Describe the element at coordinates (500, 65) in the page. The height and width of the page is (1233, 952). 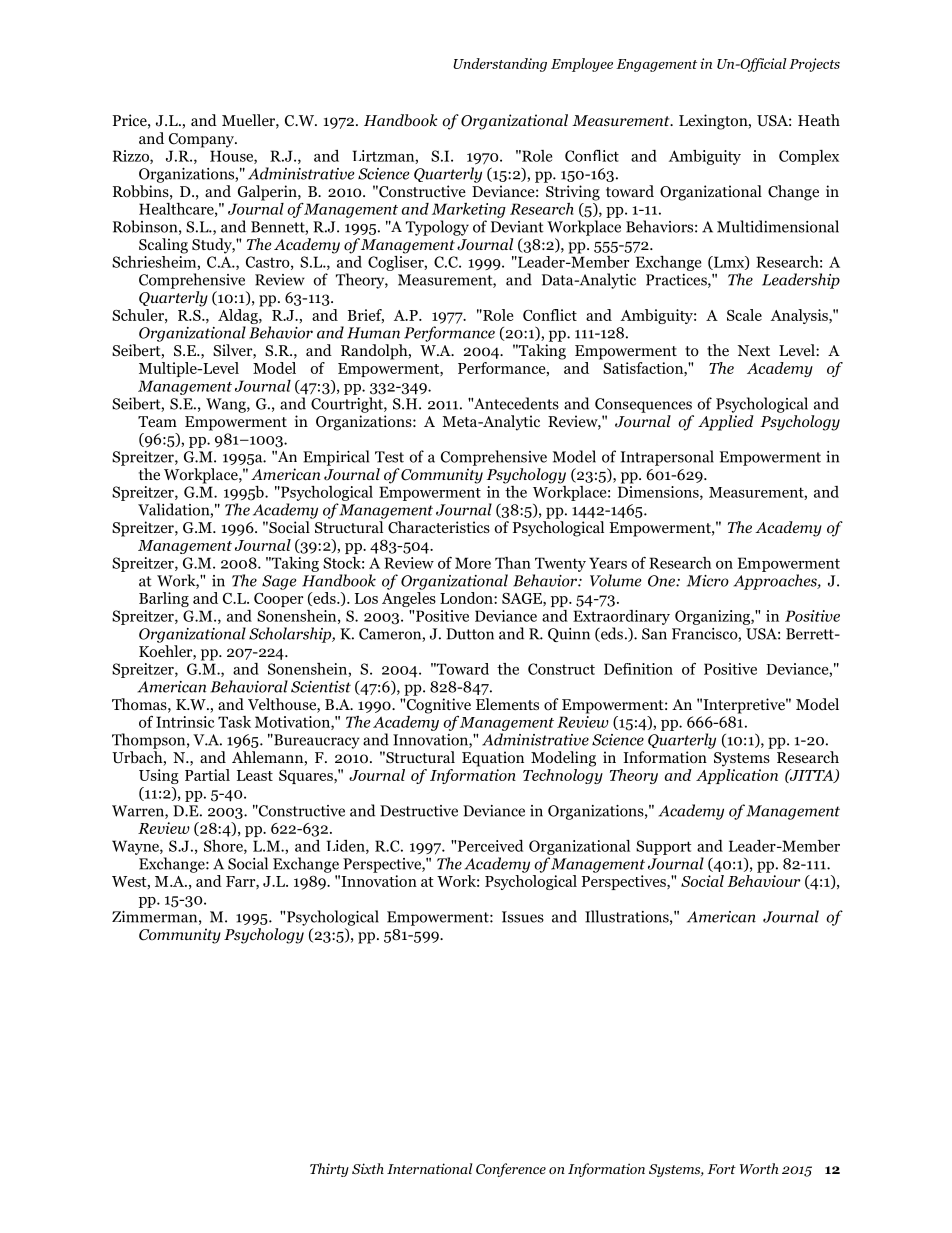
I see `Understanding` at that location.
